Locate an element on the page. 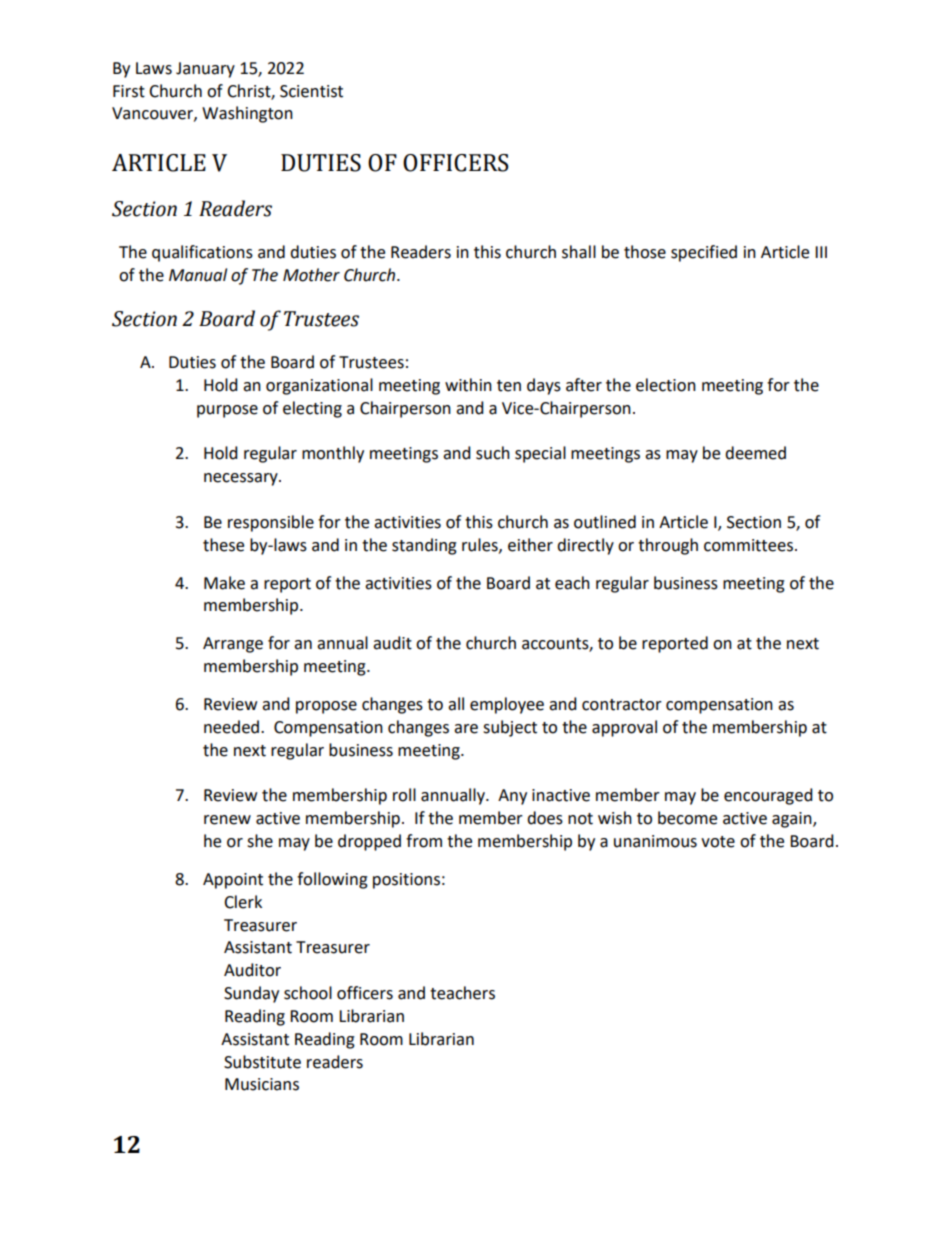 Image resolution: width=952 pixels, height=1233 pixels. Scientist is located at coordinates (311, 91).
